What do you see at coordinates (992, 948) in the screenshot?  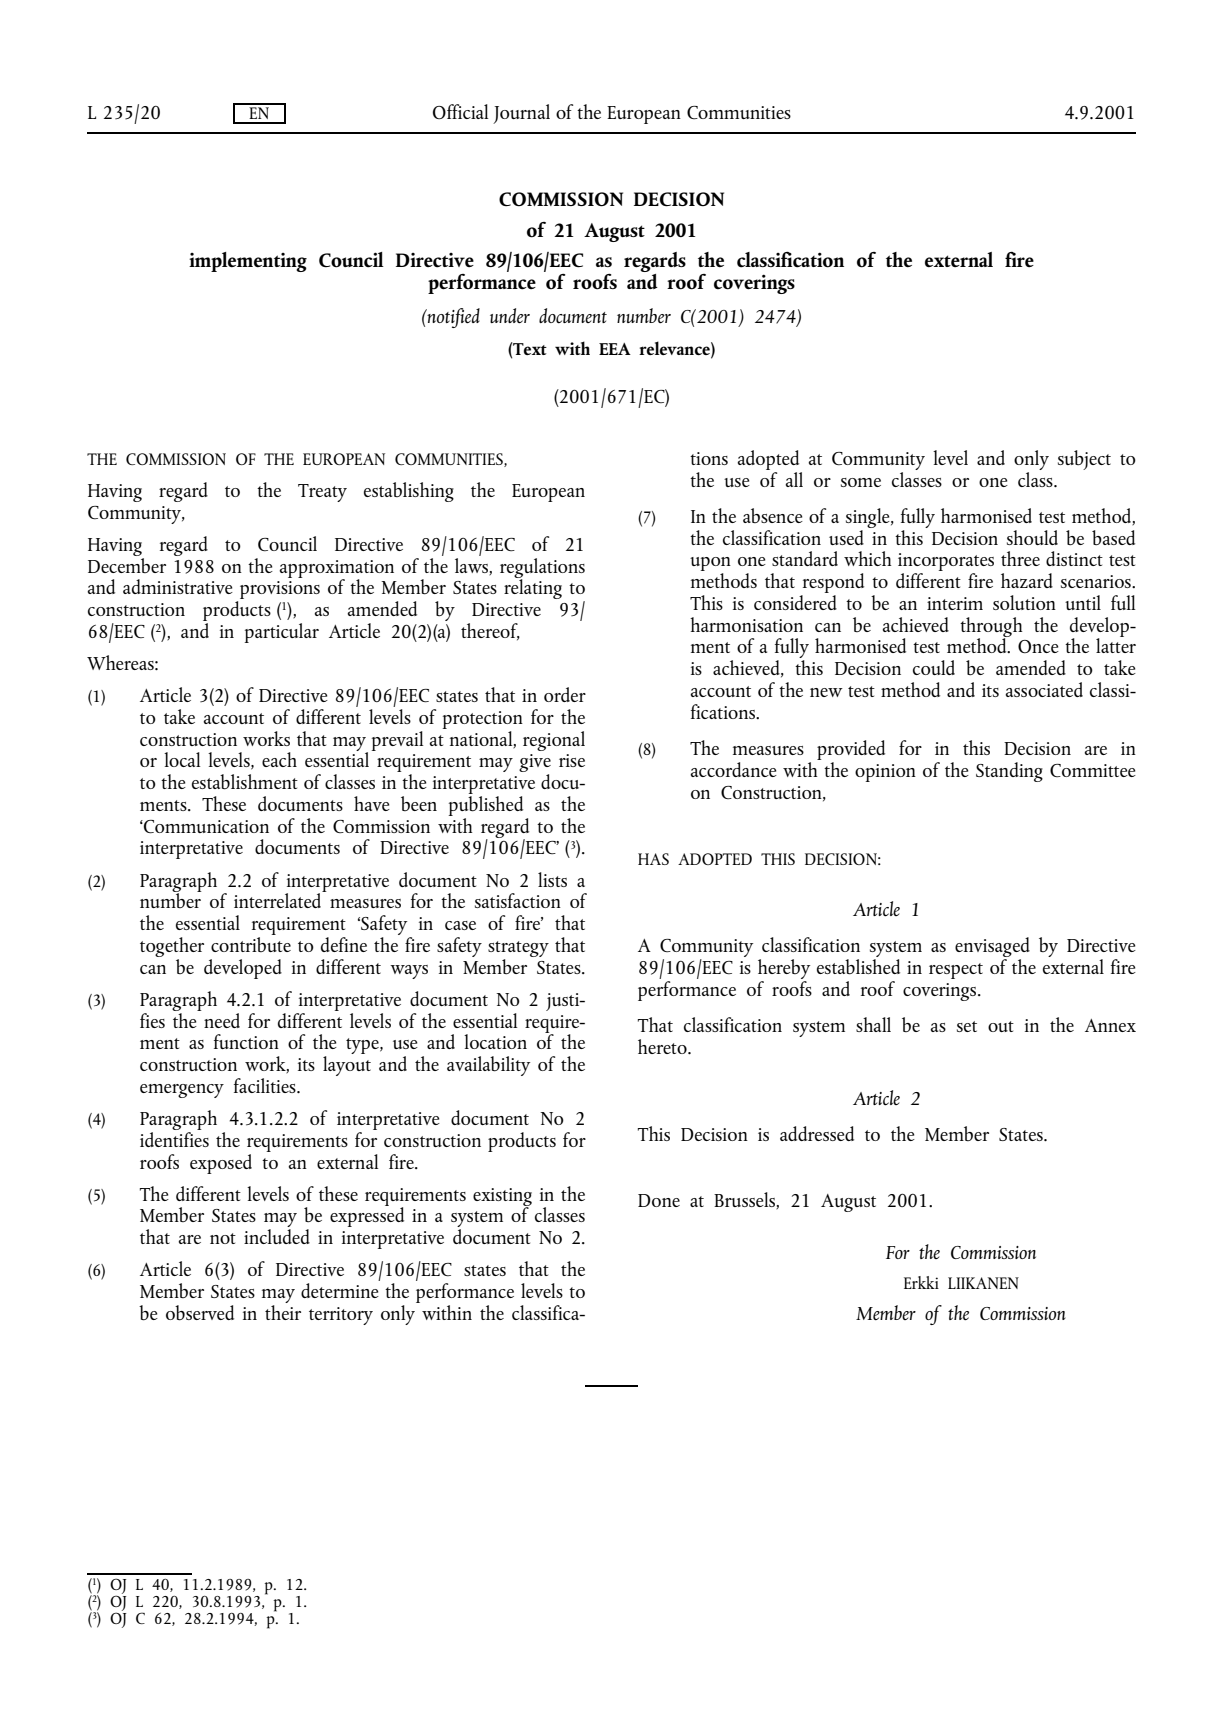 I see `envisaged` at bounding box center [992, 948].
